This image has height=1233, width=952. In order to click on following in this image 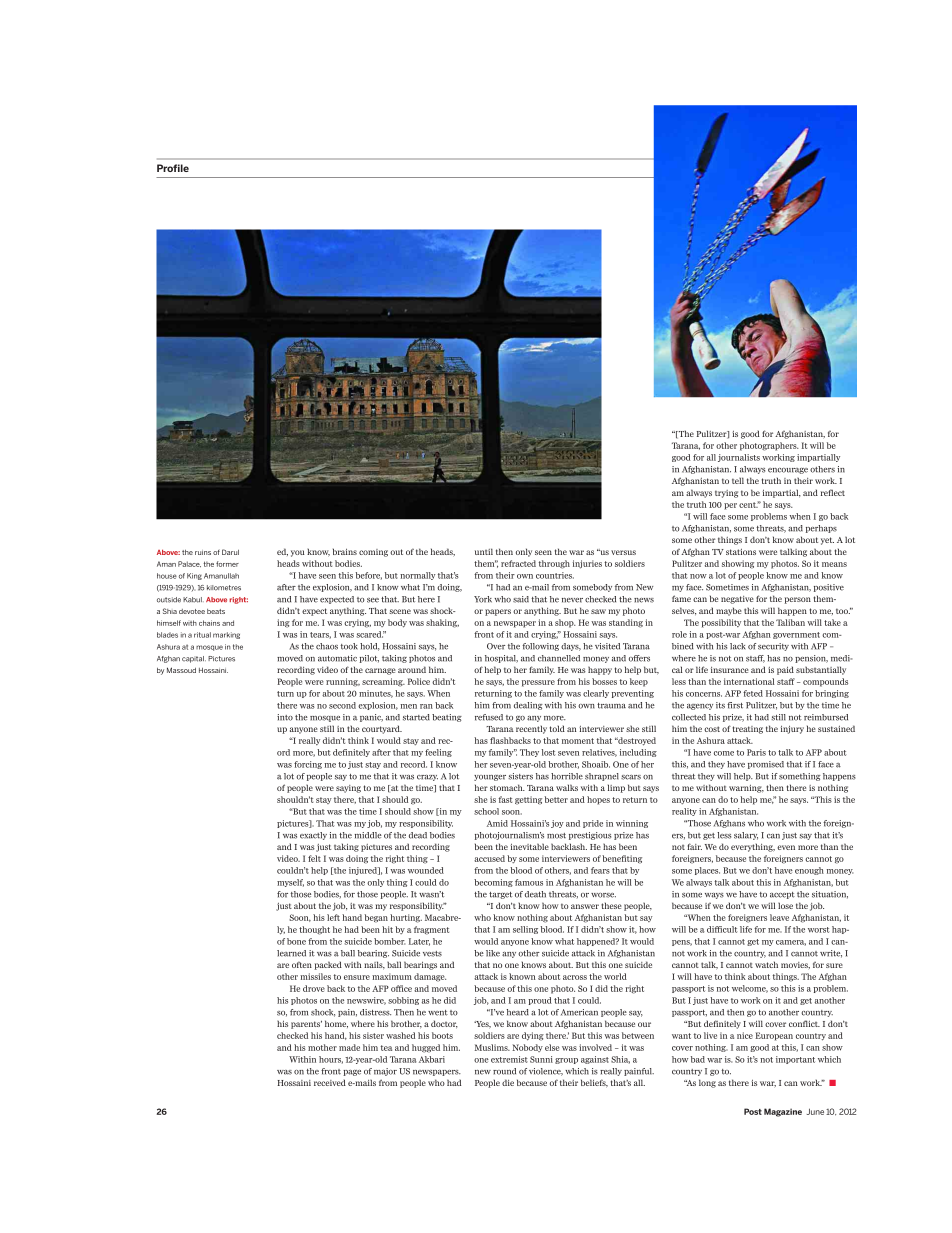, I will do `click(540, 647)`.
